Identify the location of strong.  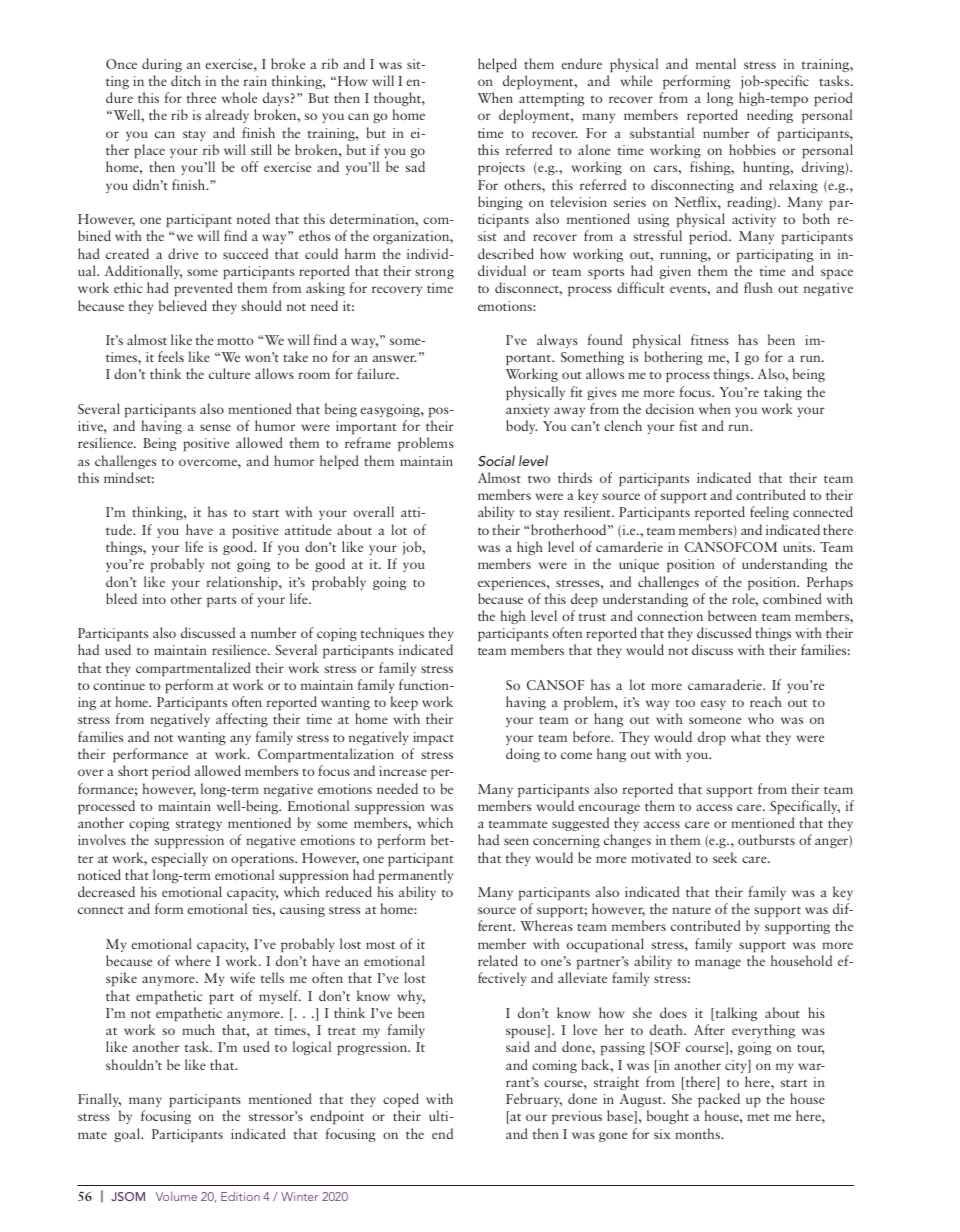
(434, 273).
